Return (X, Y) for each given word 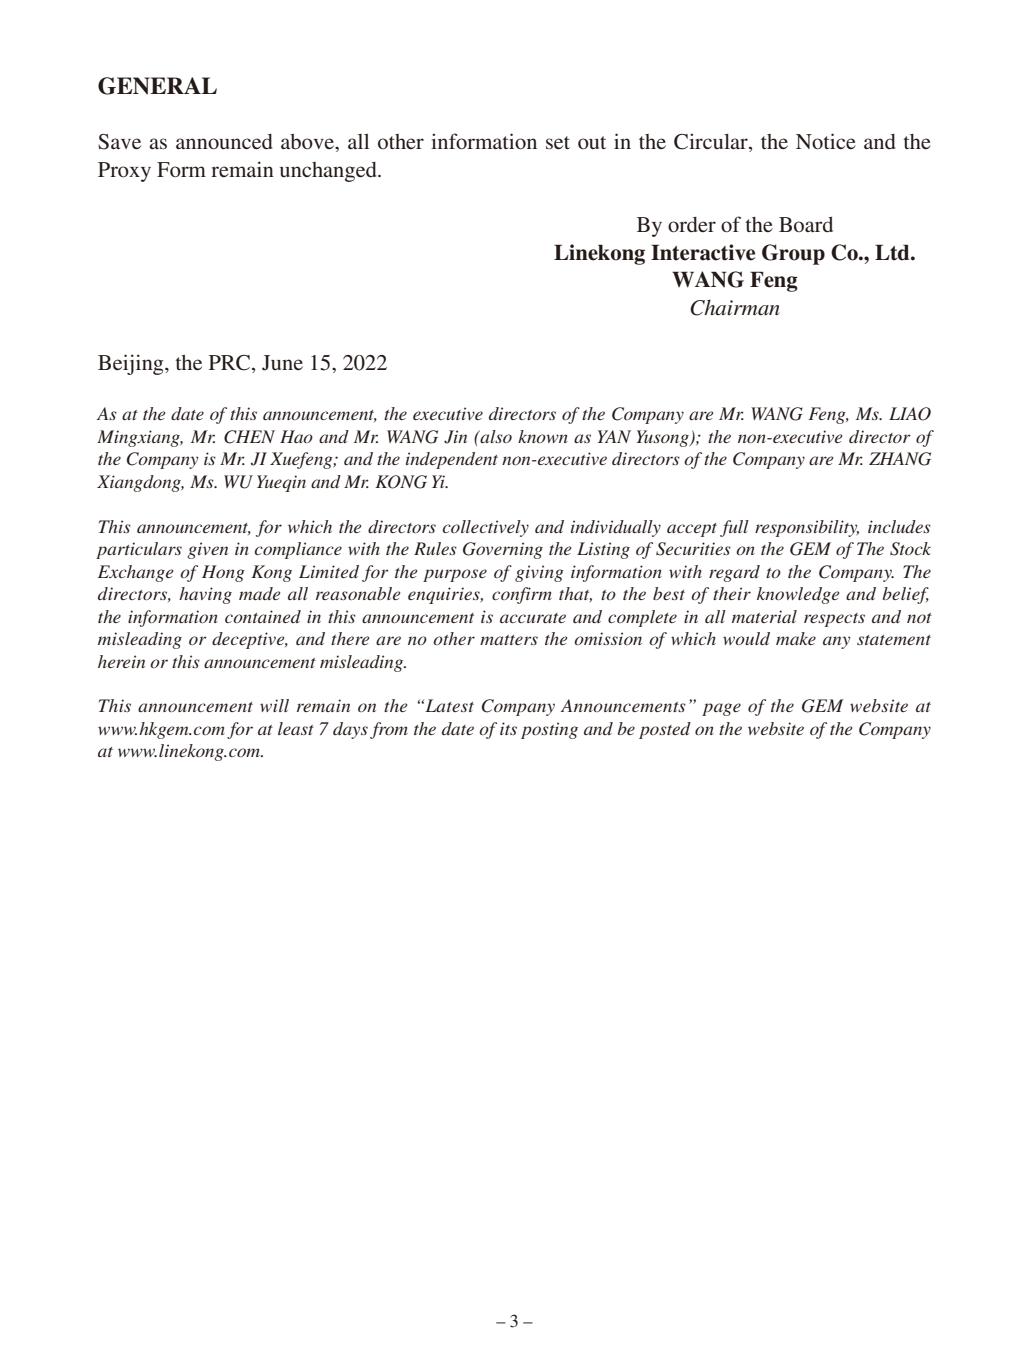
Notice (826, 141)
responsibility (807, 528)
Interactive (703, 252)
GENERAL (157, 86)
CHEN (249, 437)
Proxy (124, 172)
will (274, 705)
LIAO (910, 414)
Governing (503, 550)
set (558, 143)
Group (793, 254)
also (495, 436)
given (207, 550)
